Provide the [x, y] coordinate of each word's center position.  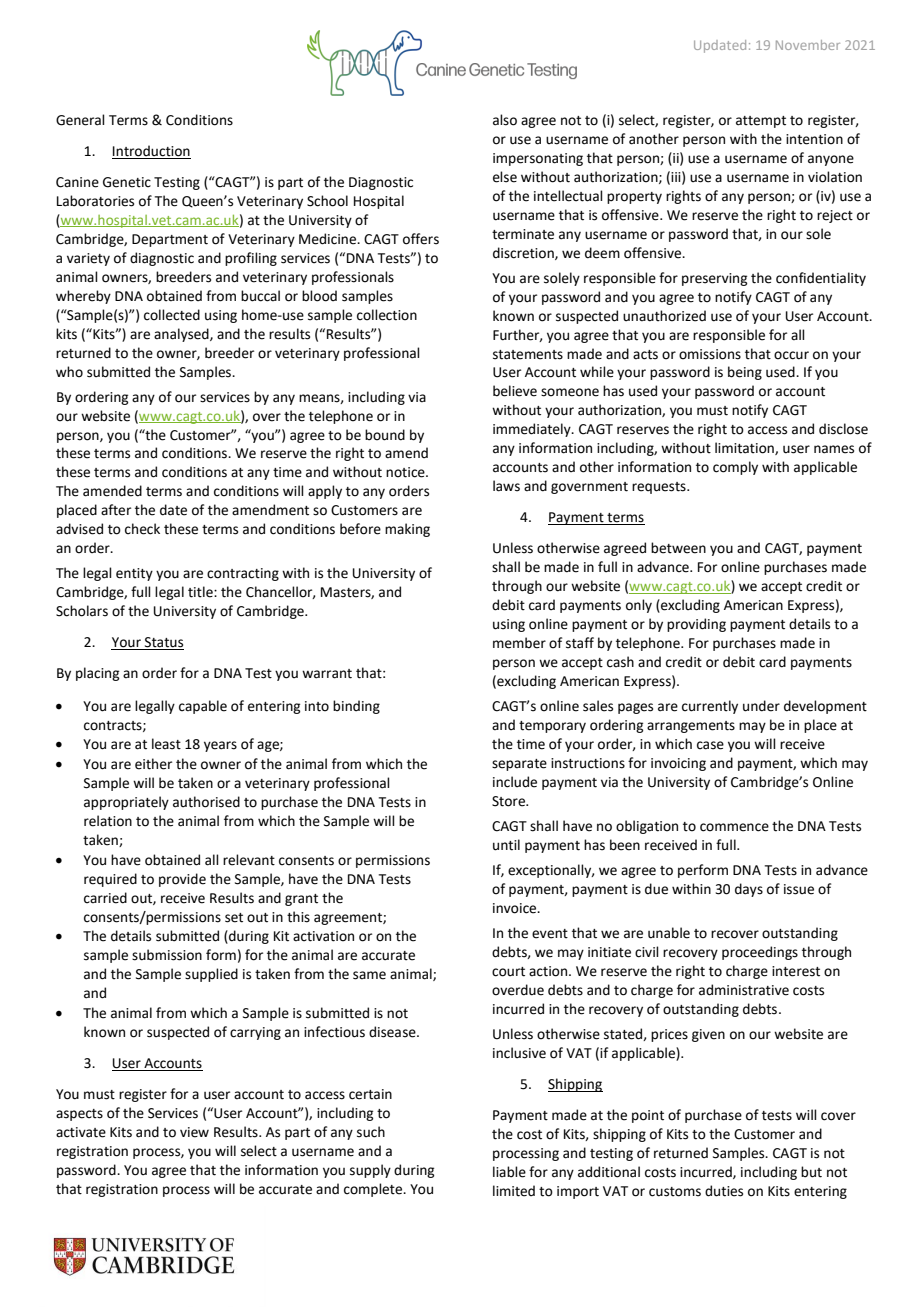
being [745, 373]
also [505, 120]
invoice [516, 908]
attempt [761, 122]
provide [182, 880]
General [80, 120]
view [194, 1132]
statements [528, 355]
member [519, 643]
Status [163, 643]
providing [696, 625]
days [749, 890]
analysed [182, 335]
